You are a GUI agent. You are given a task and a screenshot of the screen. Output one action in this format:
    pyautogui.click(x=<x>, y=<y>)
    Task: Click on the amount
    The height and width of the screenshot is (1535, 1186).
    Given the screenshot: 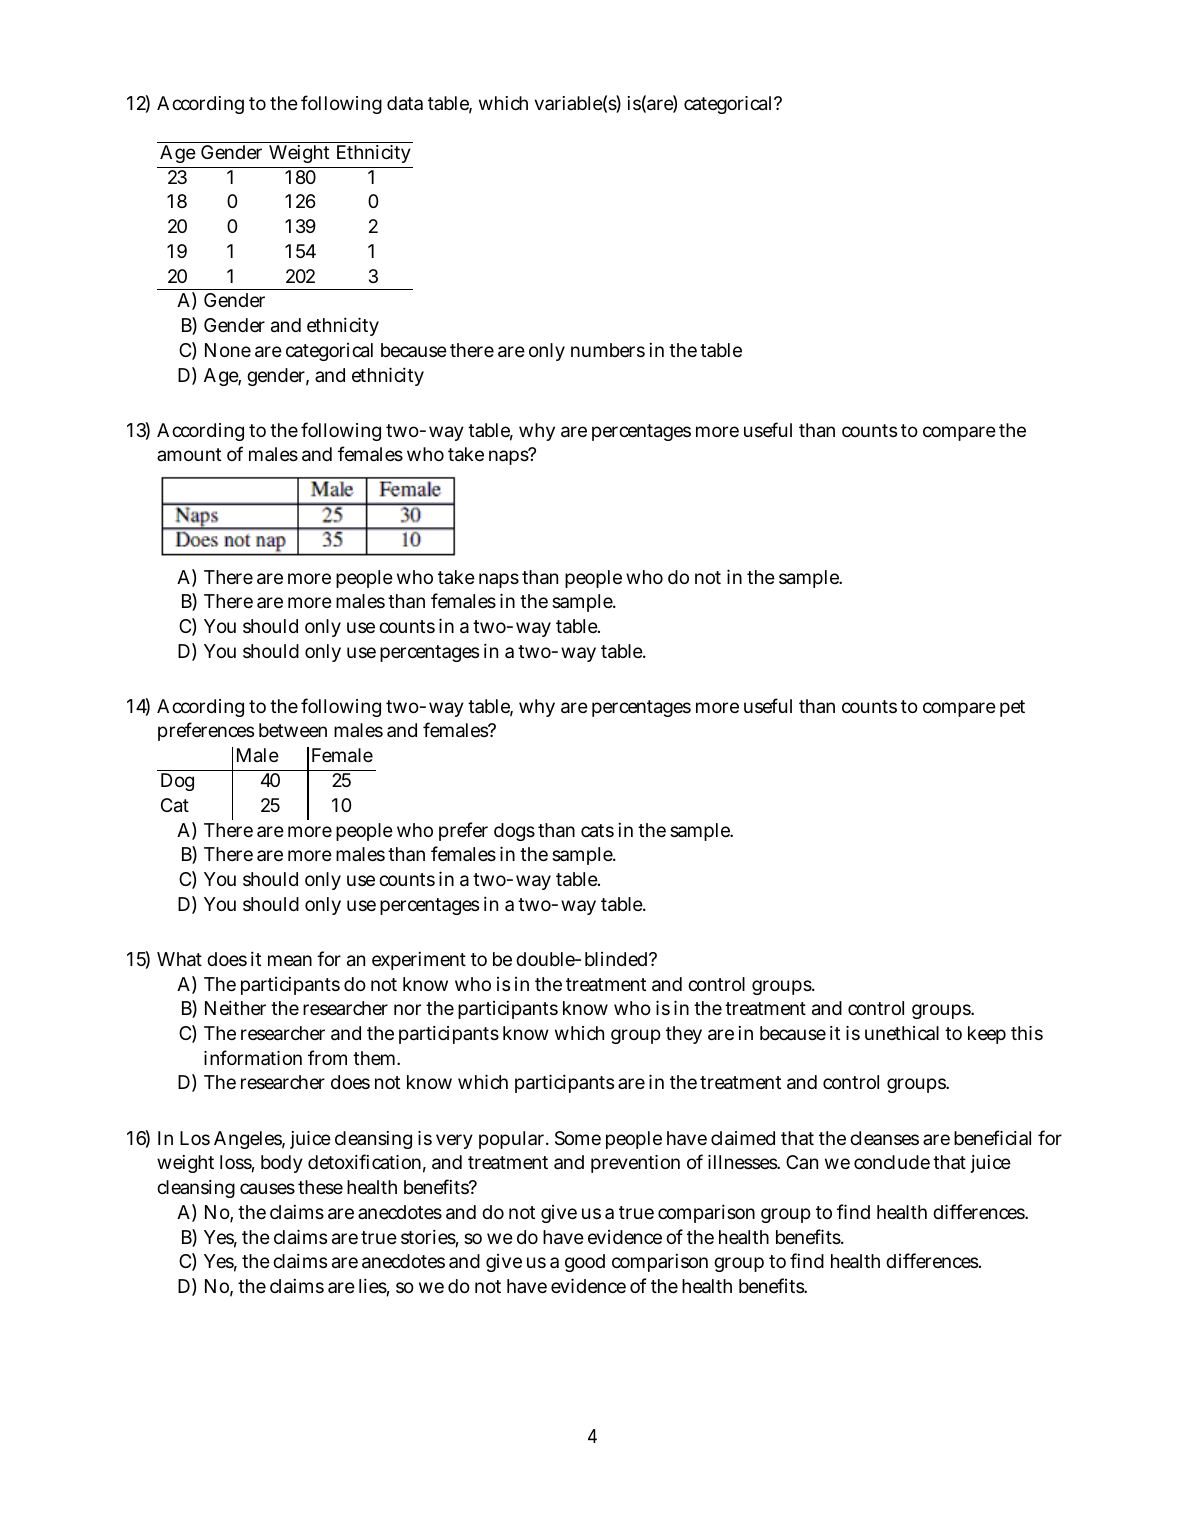 What is the action you would take?
    pyautogui.click(x=189, y=454)
